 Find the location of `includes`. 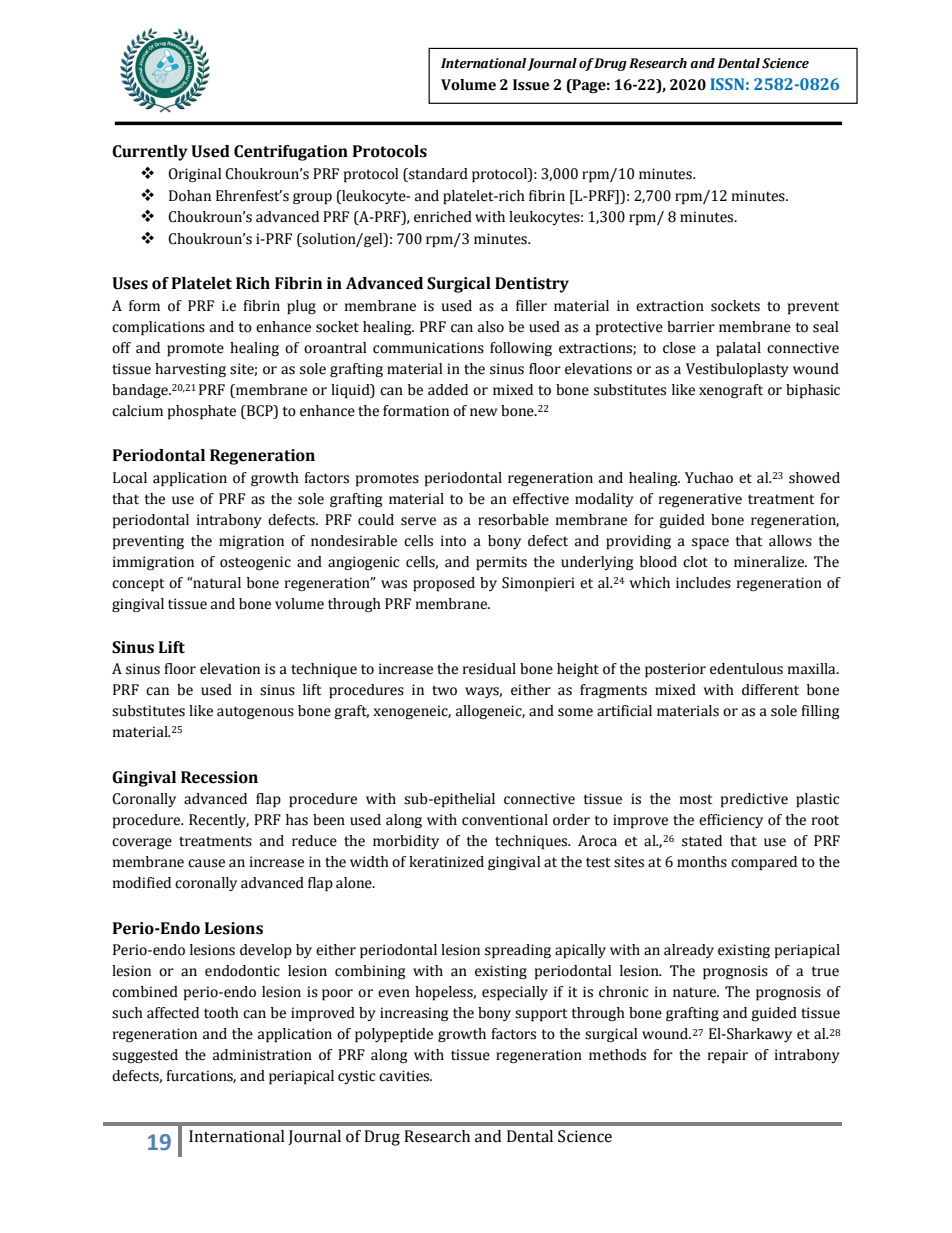

includes is located at coordinates (703, 583).
